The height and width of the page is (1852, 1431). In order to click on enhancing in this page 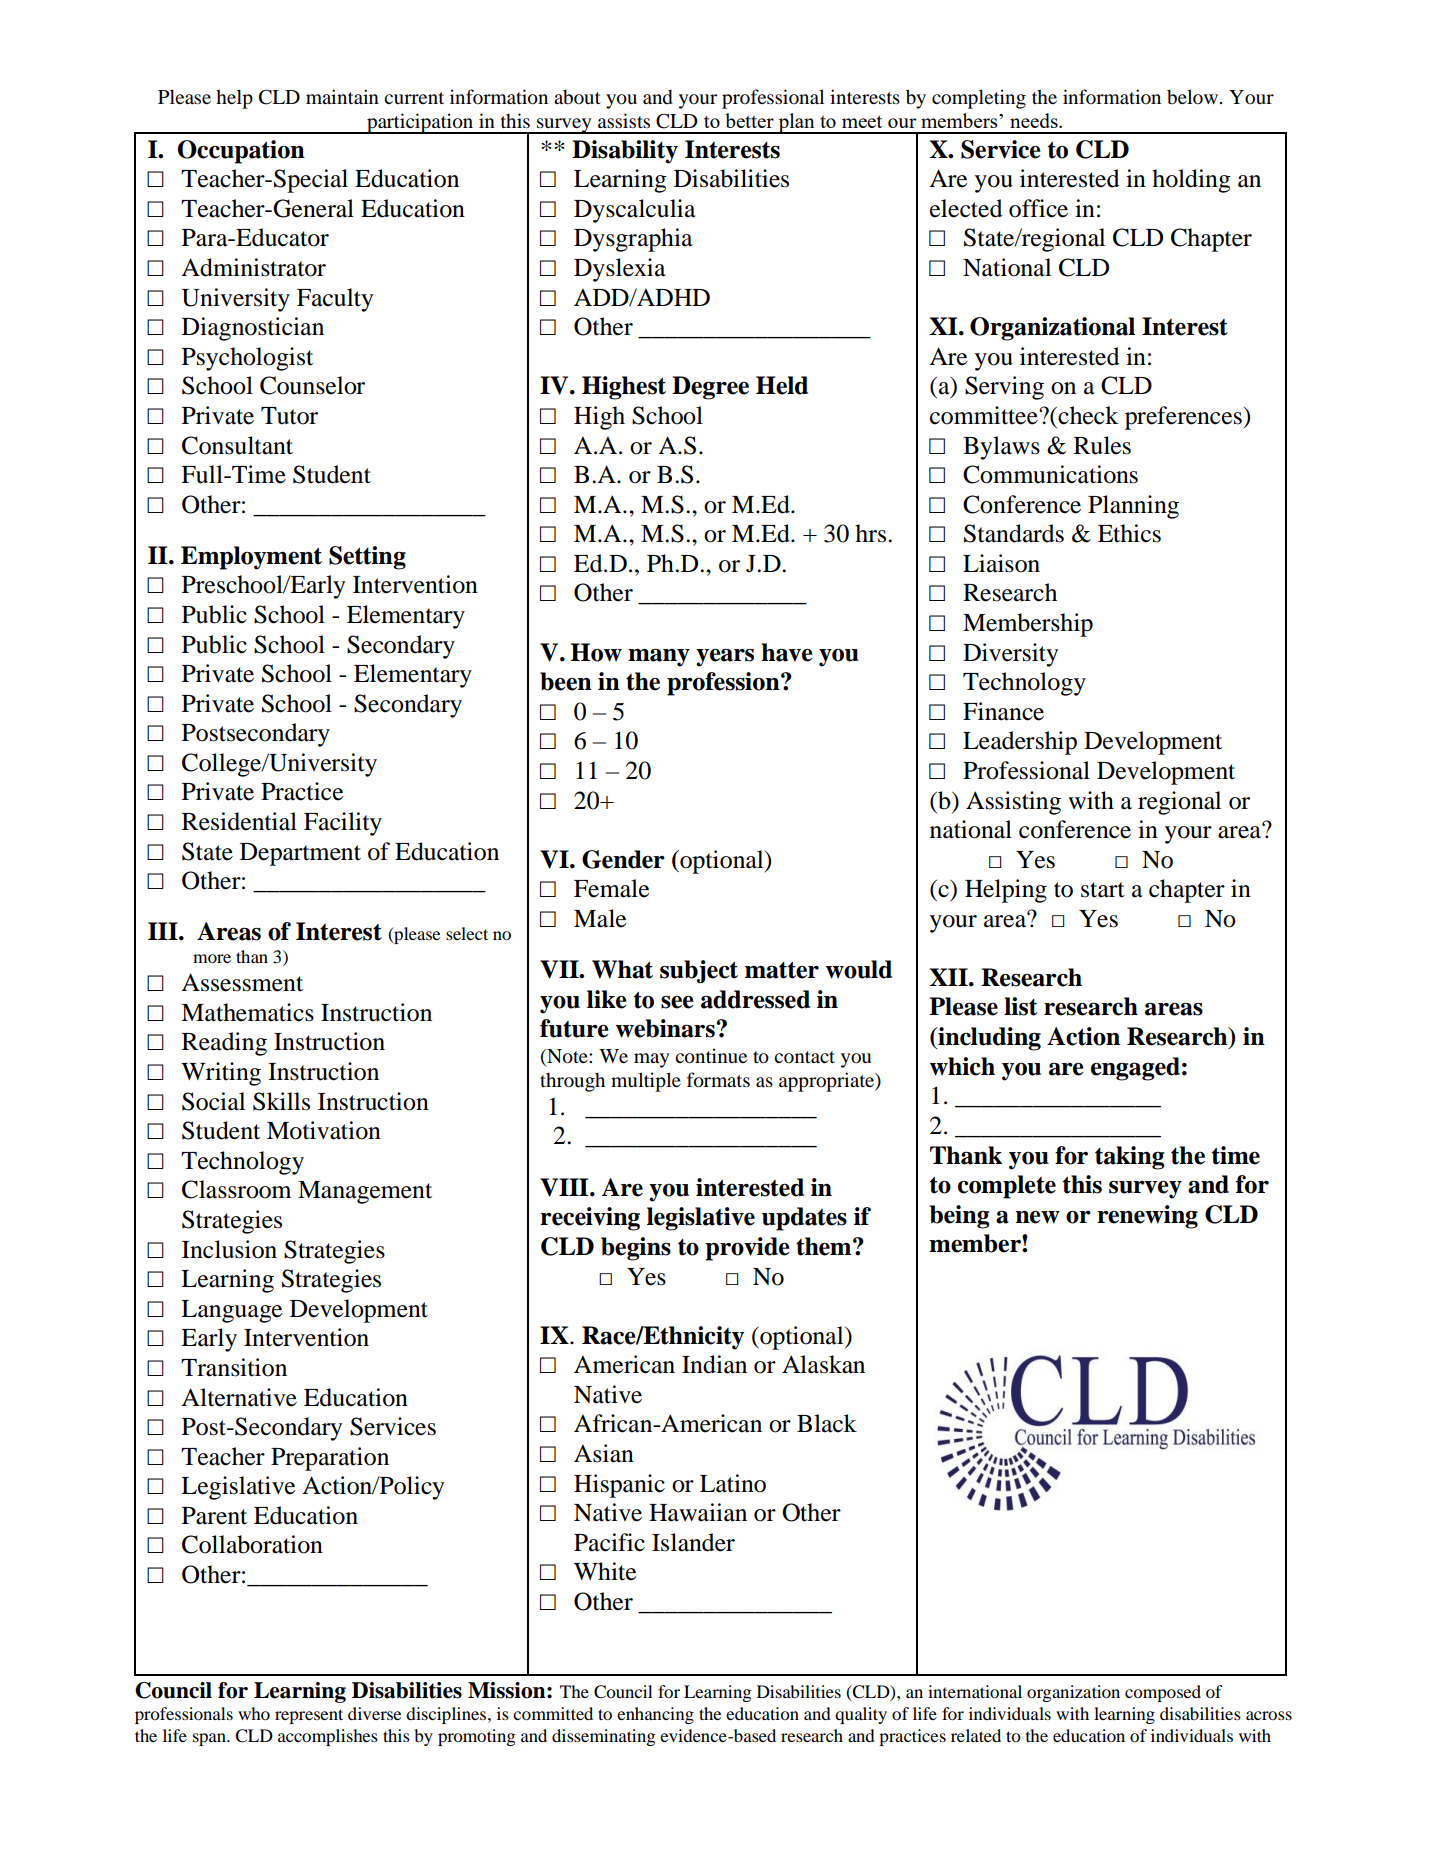, I will do `click(655, 1715)`.
